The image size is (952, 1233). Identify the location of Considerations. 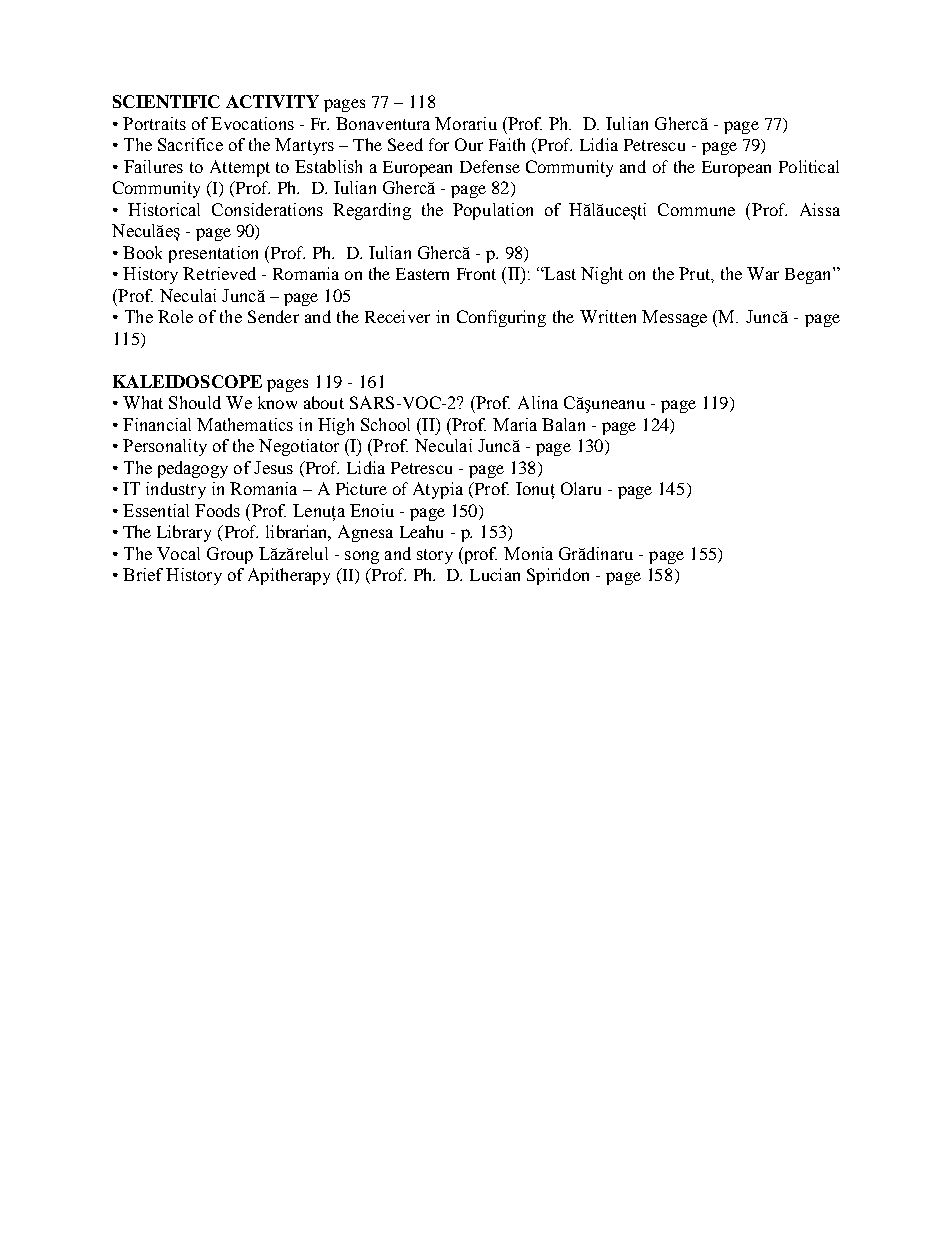
(267, 209).
